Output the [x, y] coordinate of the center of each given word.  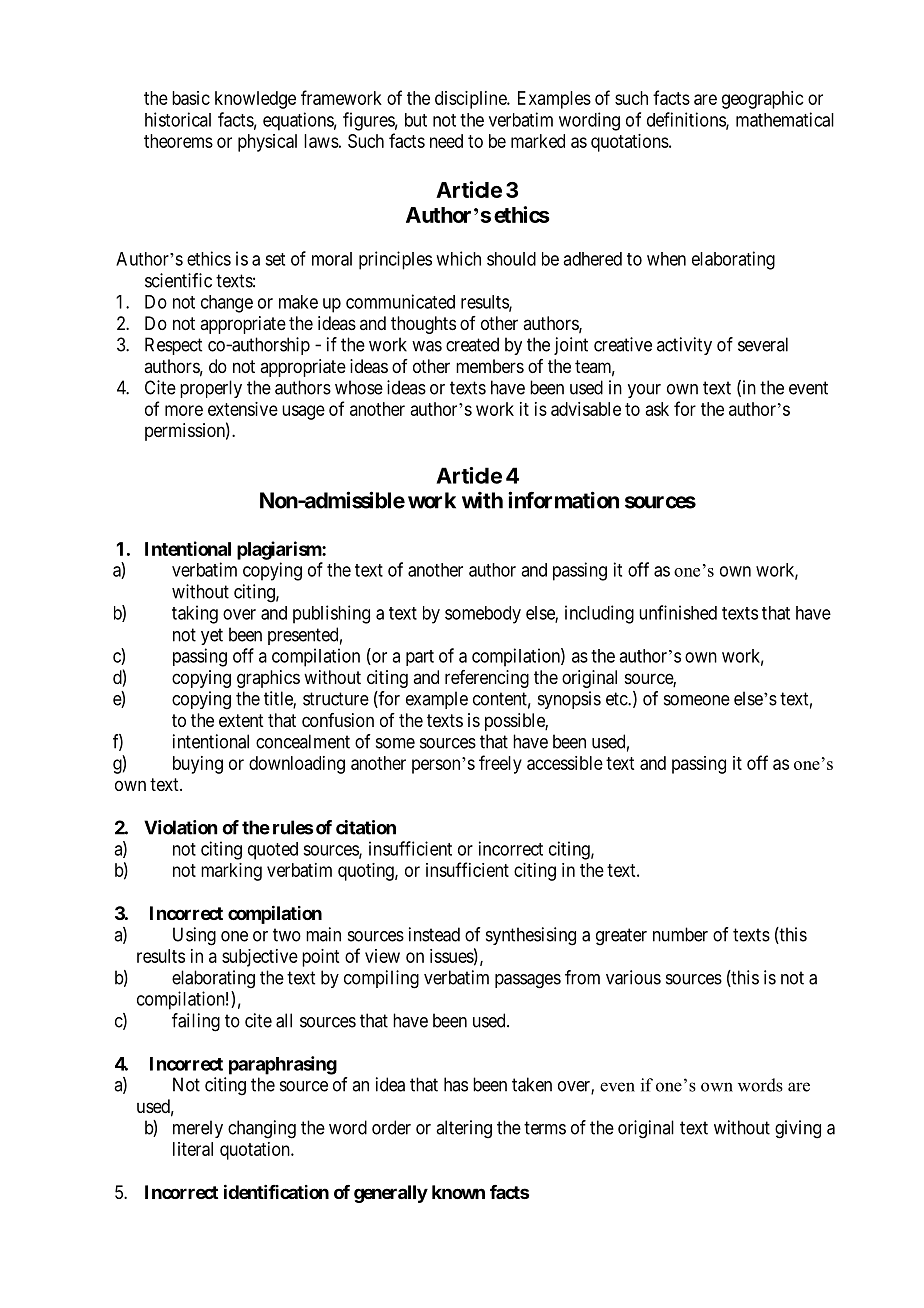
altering [464, 1129]
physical [267, 143]
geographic [763, 100]
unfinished [678, 612]
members [490, 366]
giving [798, 1129]
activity [684, 346]
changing [262, 1129]
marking [231, 872]
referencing [487, 679]
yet [212, 636]
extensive [243, 409]
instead [434, 934]
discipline [471, 100]
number [680, 934]
